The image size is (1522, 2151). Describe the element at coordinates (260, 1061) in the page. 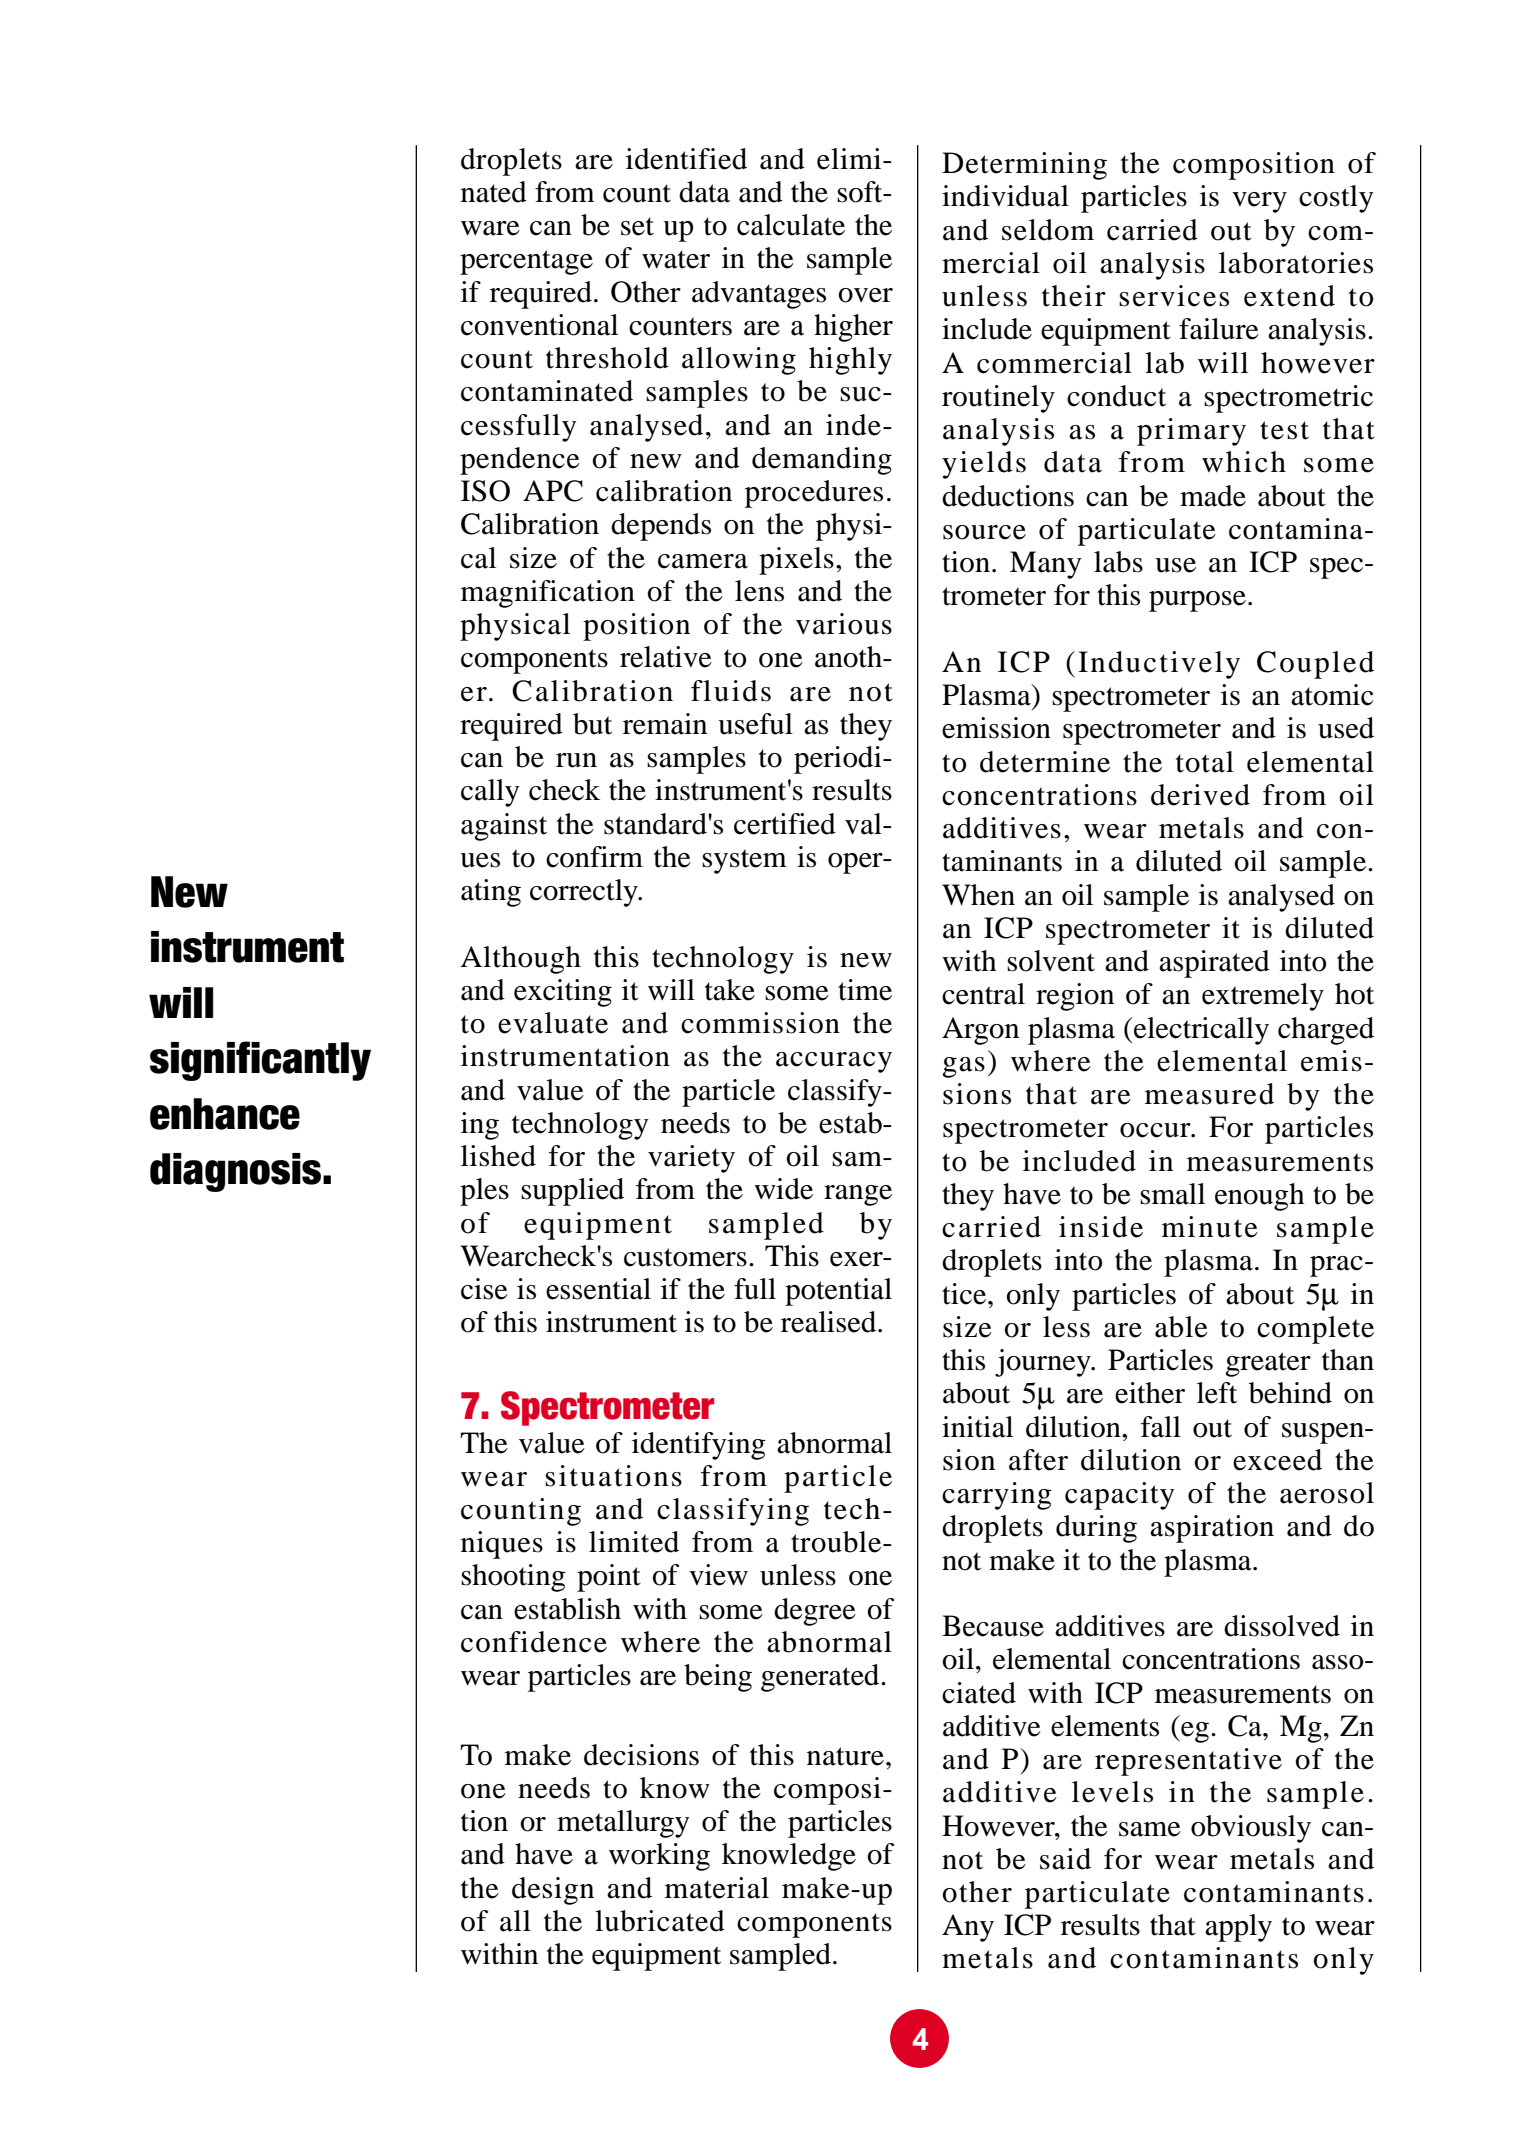

I see `significantly` at that location.
